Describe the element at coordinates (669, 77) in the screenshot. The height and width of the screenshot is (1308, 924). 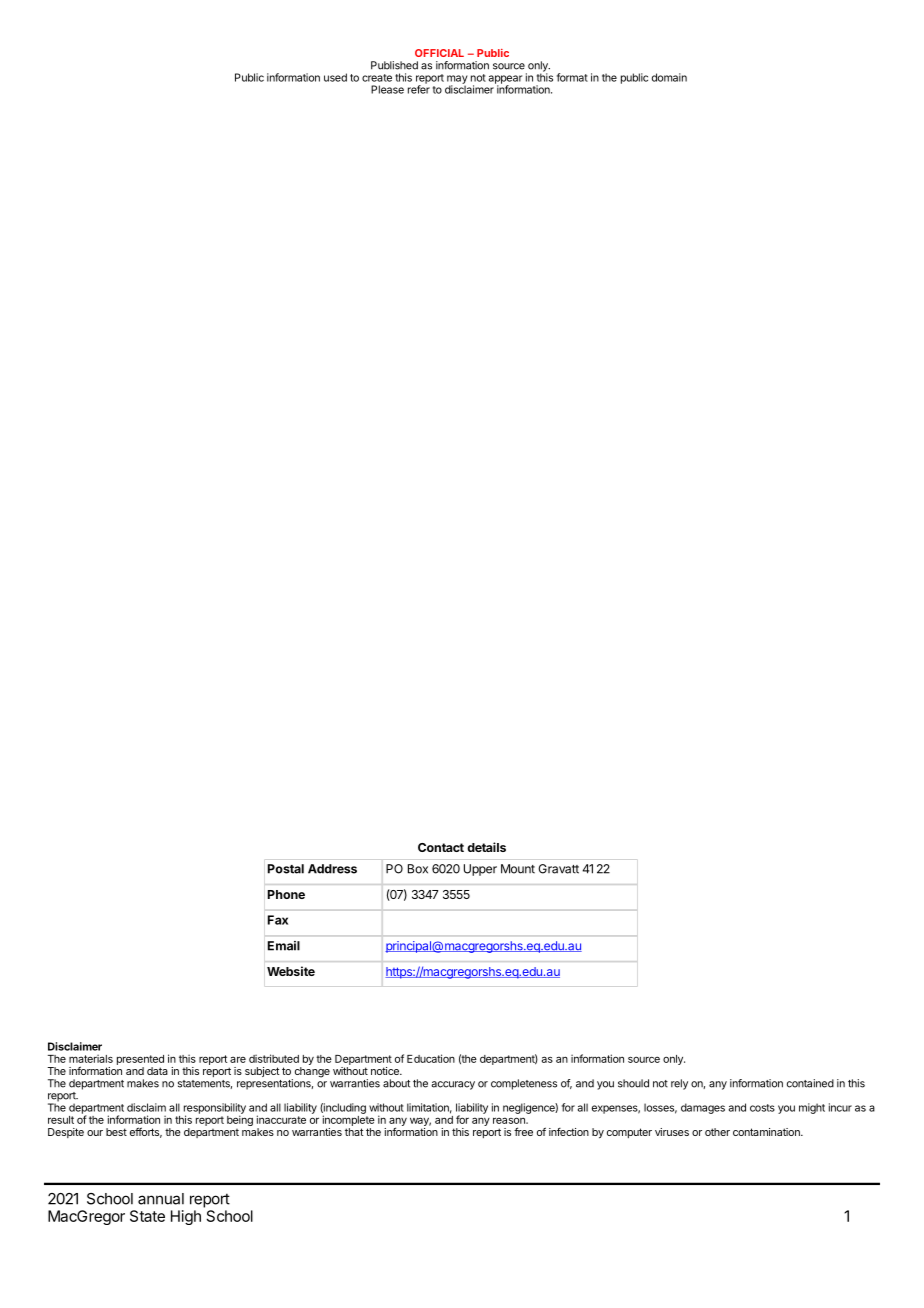
I see `domain` at that location.
